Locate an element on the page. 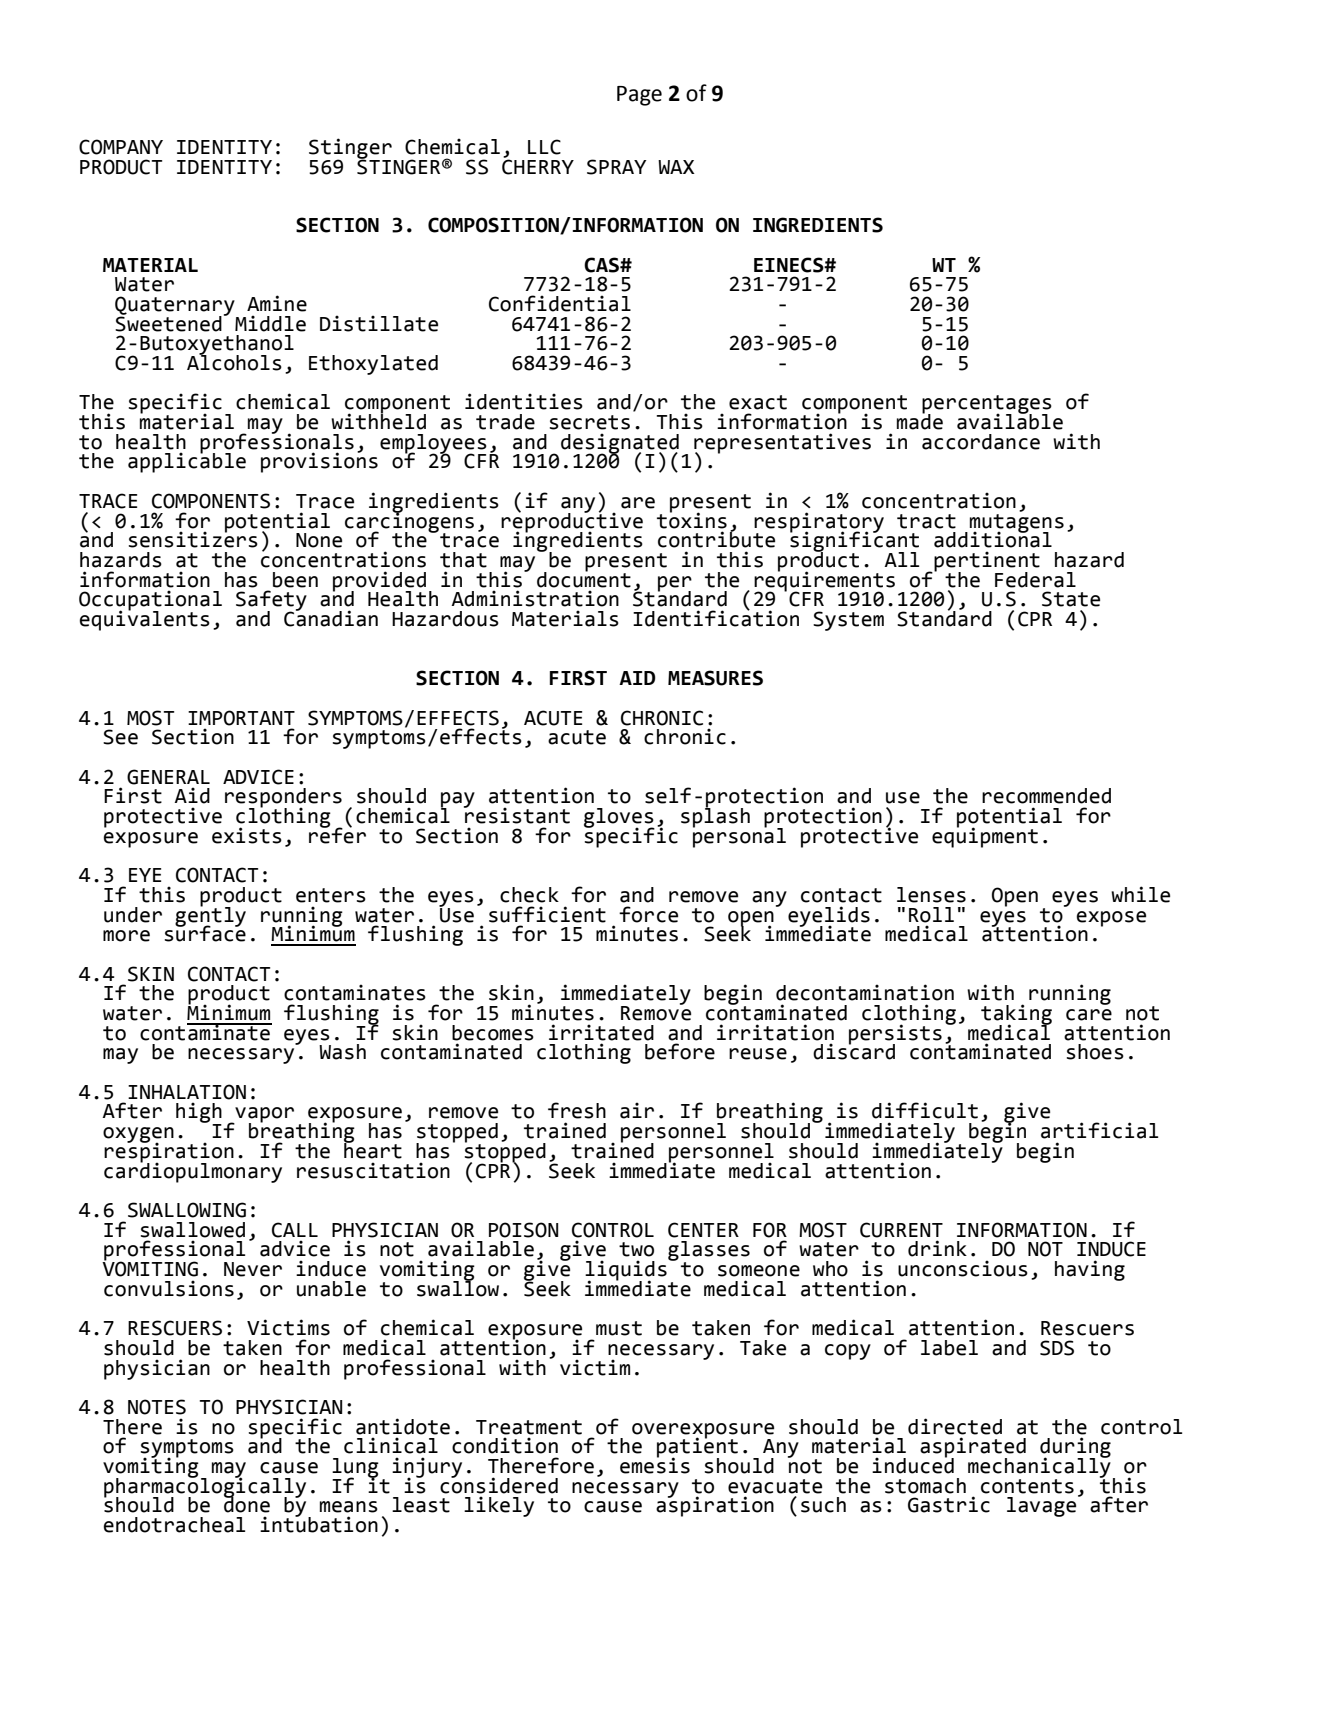 The width and height of the page is (1339, 1733). irritated is located at coordinates (601, 1032).
